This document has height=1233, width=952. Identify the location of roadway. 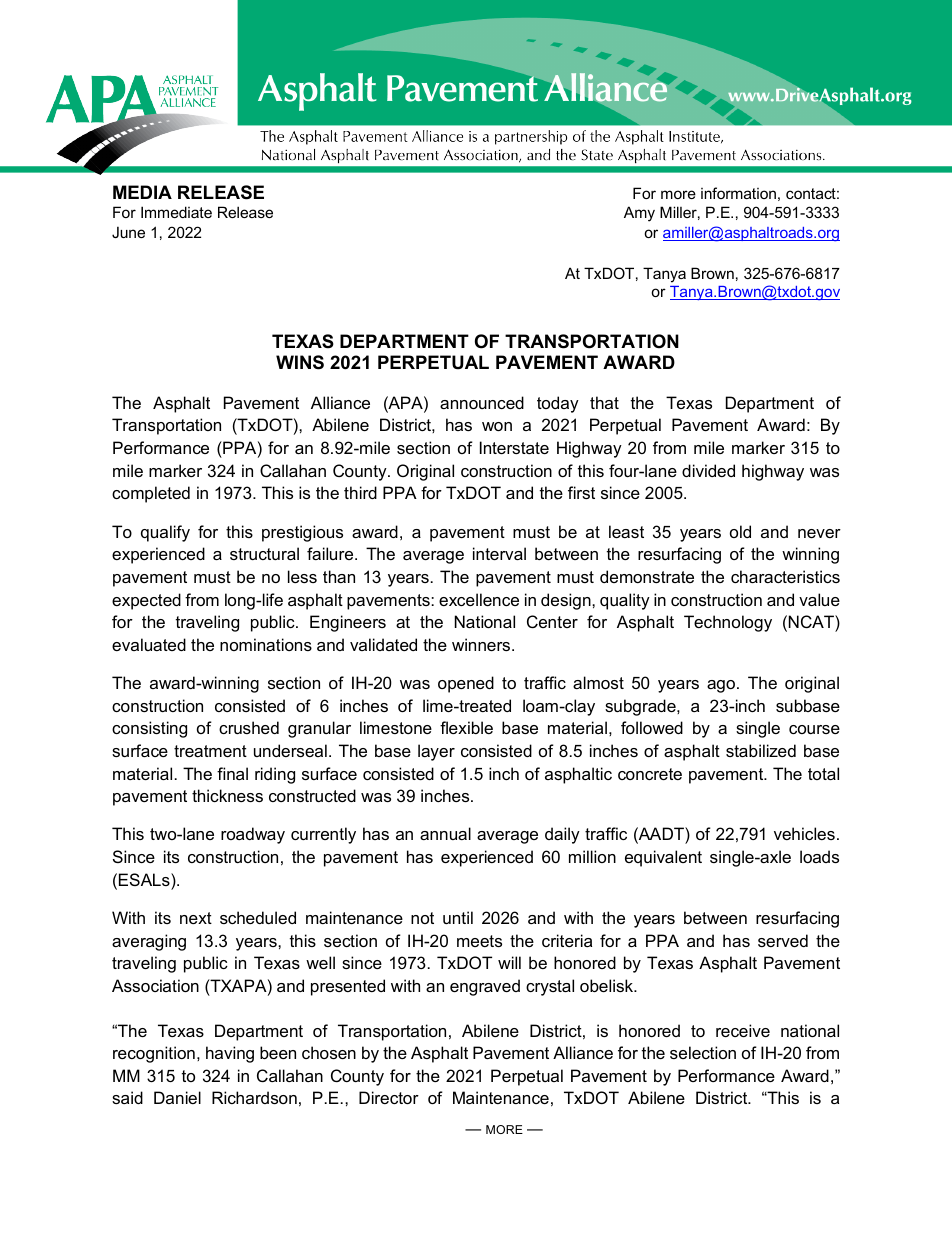
(253, 835).
